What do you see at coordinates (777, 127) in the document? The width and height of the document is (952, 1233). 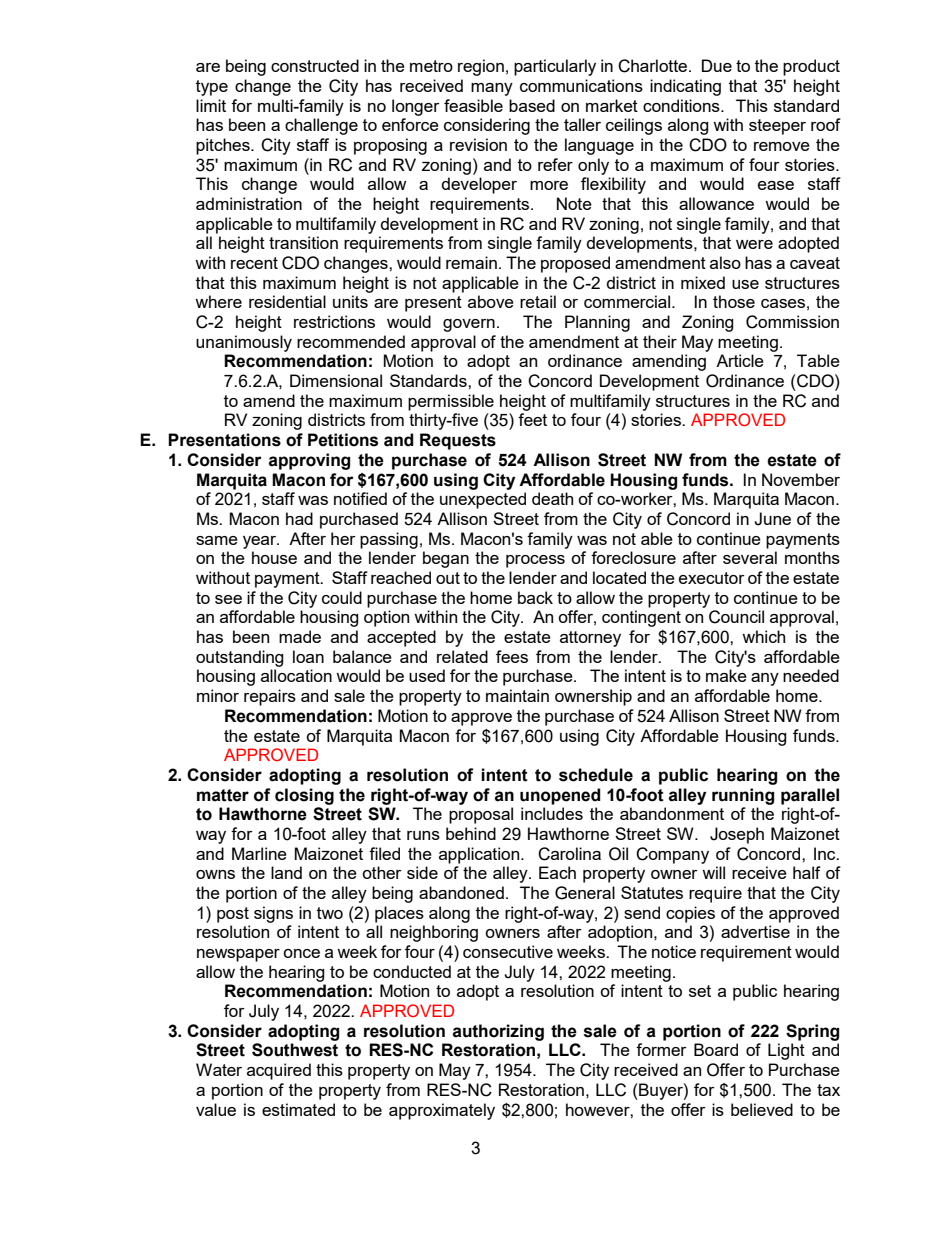 I see `steeper` at bounding box center [777, 127].
